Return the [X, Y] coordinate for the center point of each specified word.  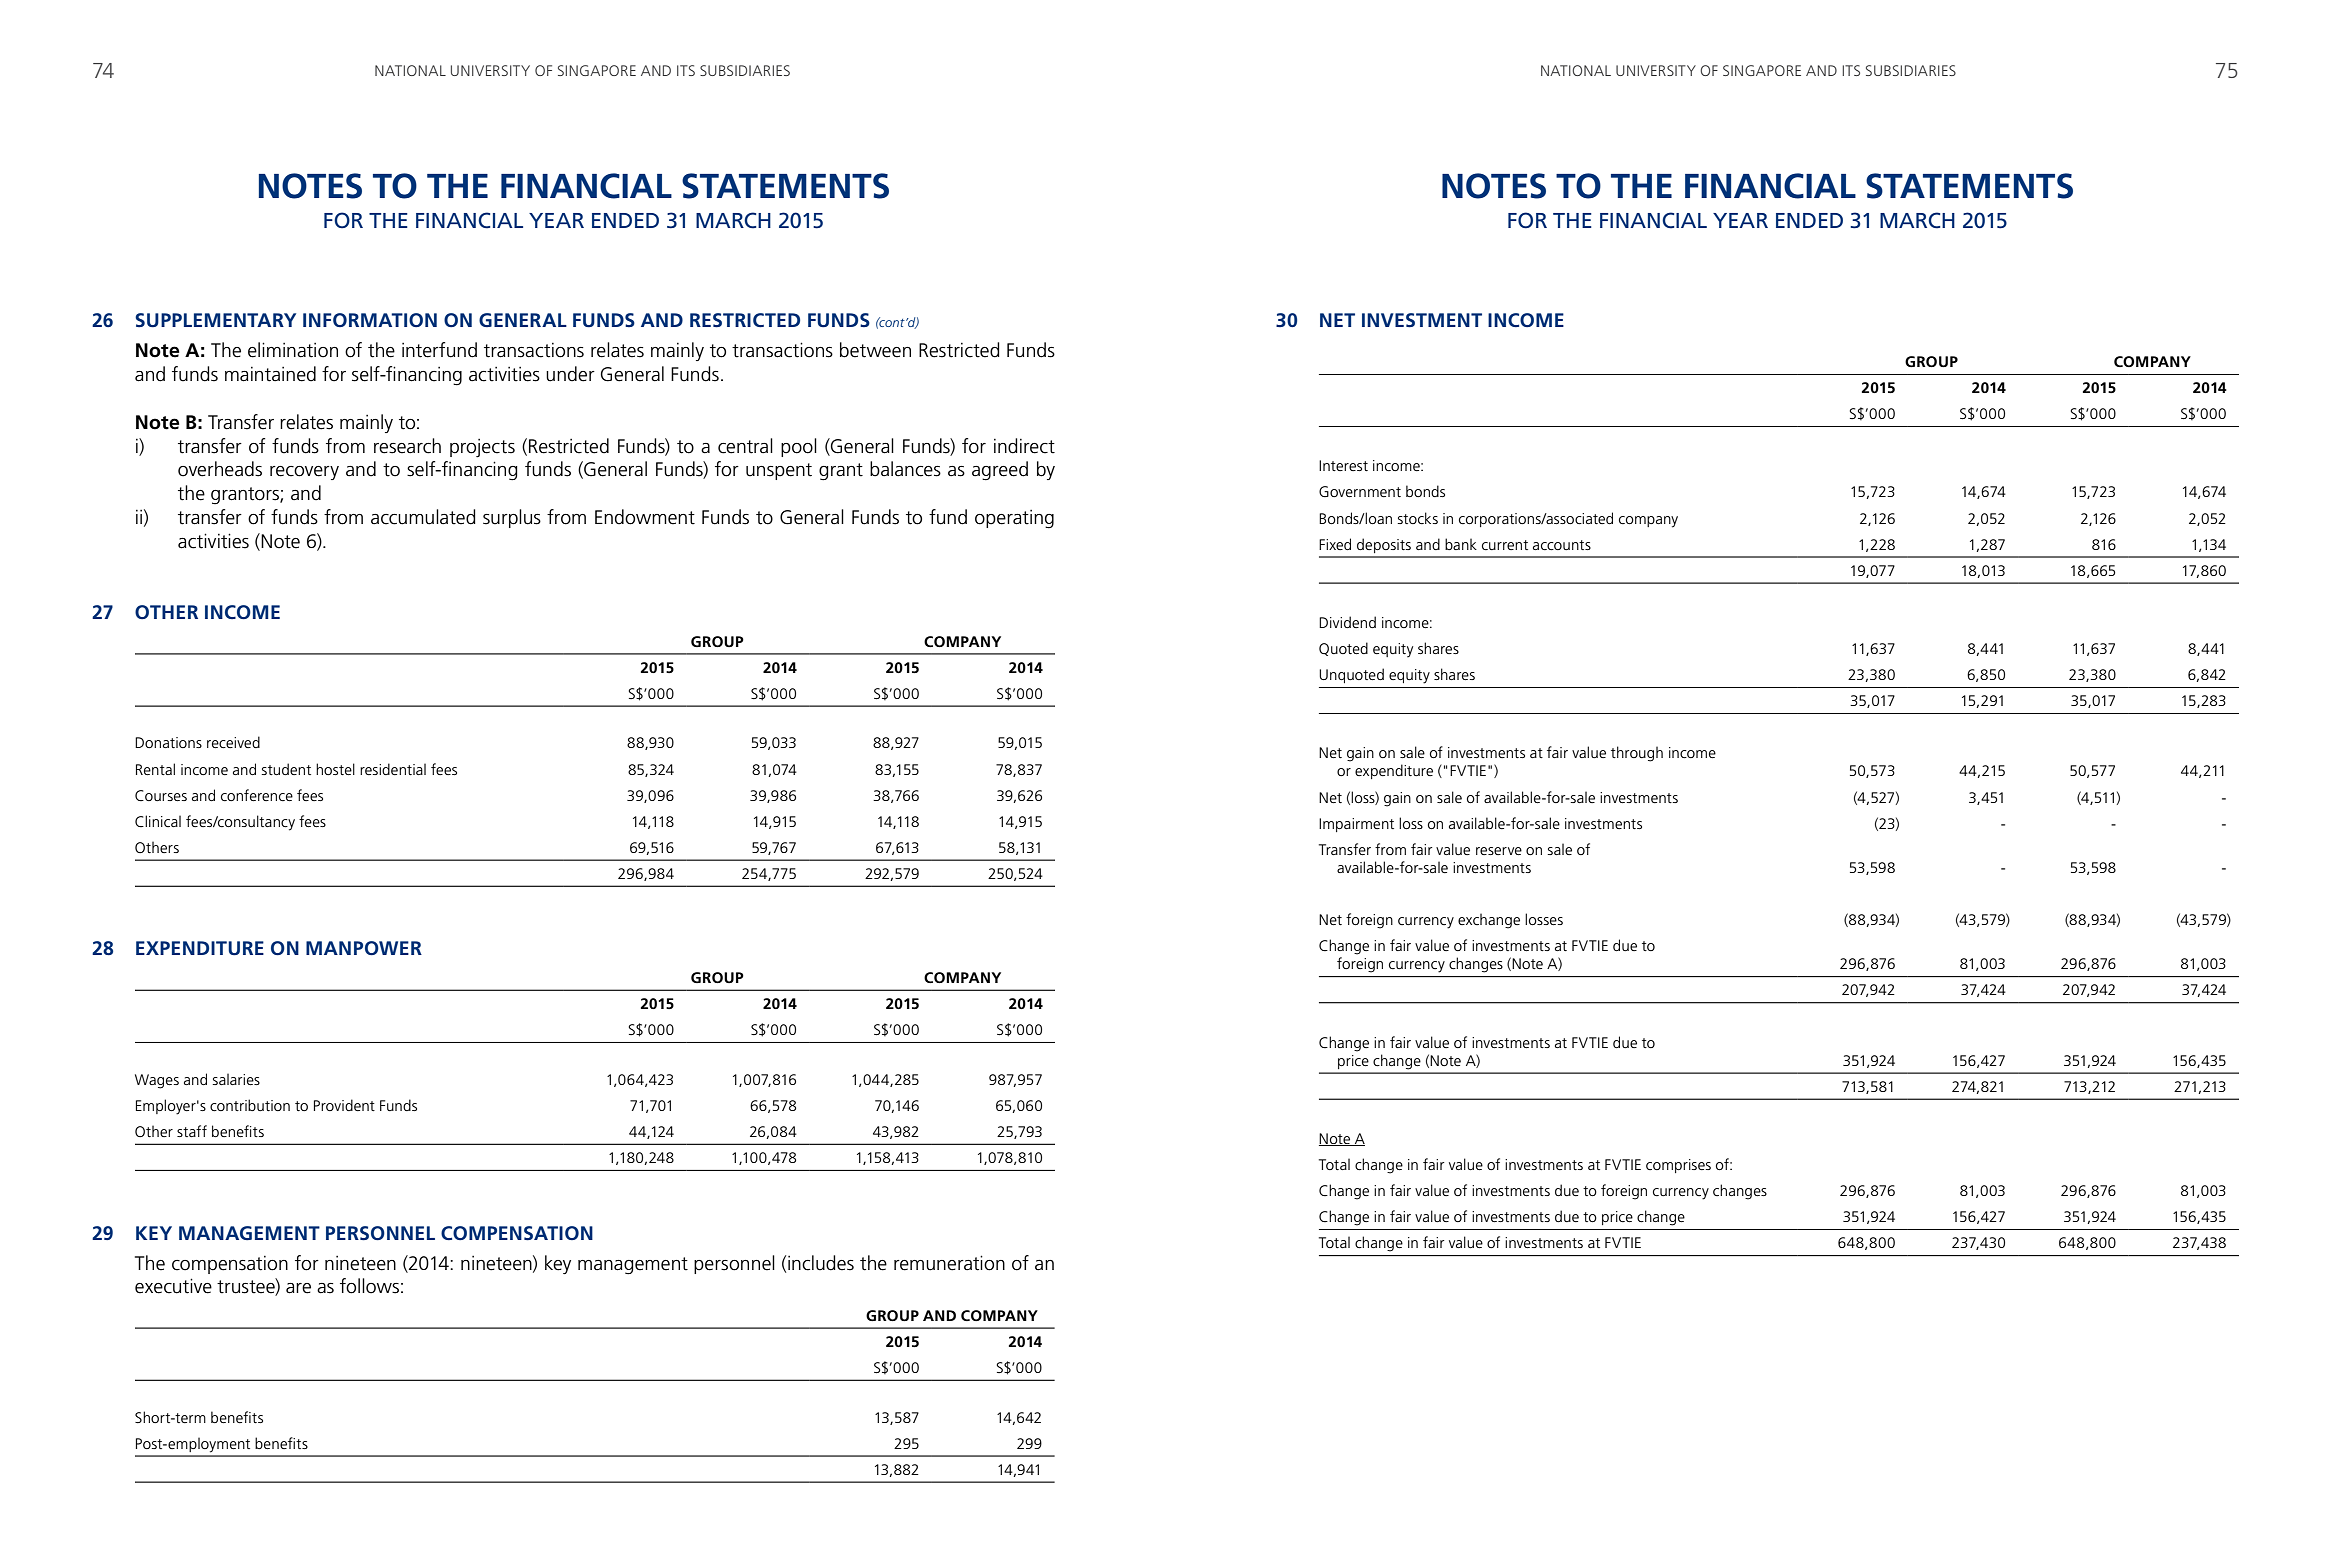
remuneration [949, 1263]
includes [821, 1263]
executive [173, 1286]
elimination [293, 350]
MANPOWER [364, 948]
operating [1014, 519]
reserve [1499, 851]
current [1505, 545]
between [875, 350]
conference [257, 795]
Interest [1343, 465]
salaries [236, 1079]
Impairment [1356, 825]
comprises [1678, 1166]
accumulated [423, 517]
